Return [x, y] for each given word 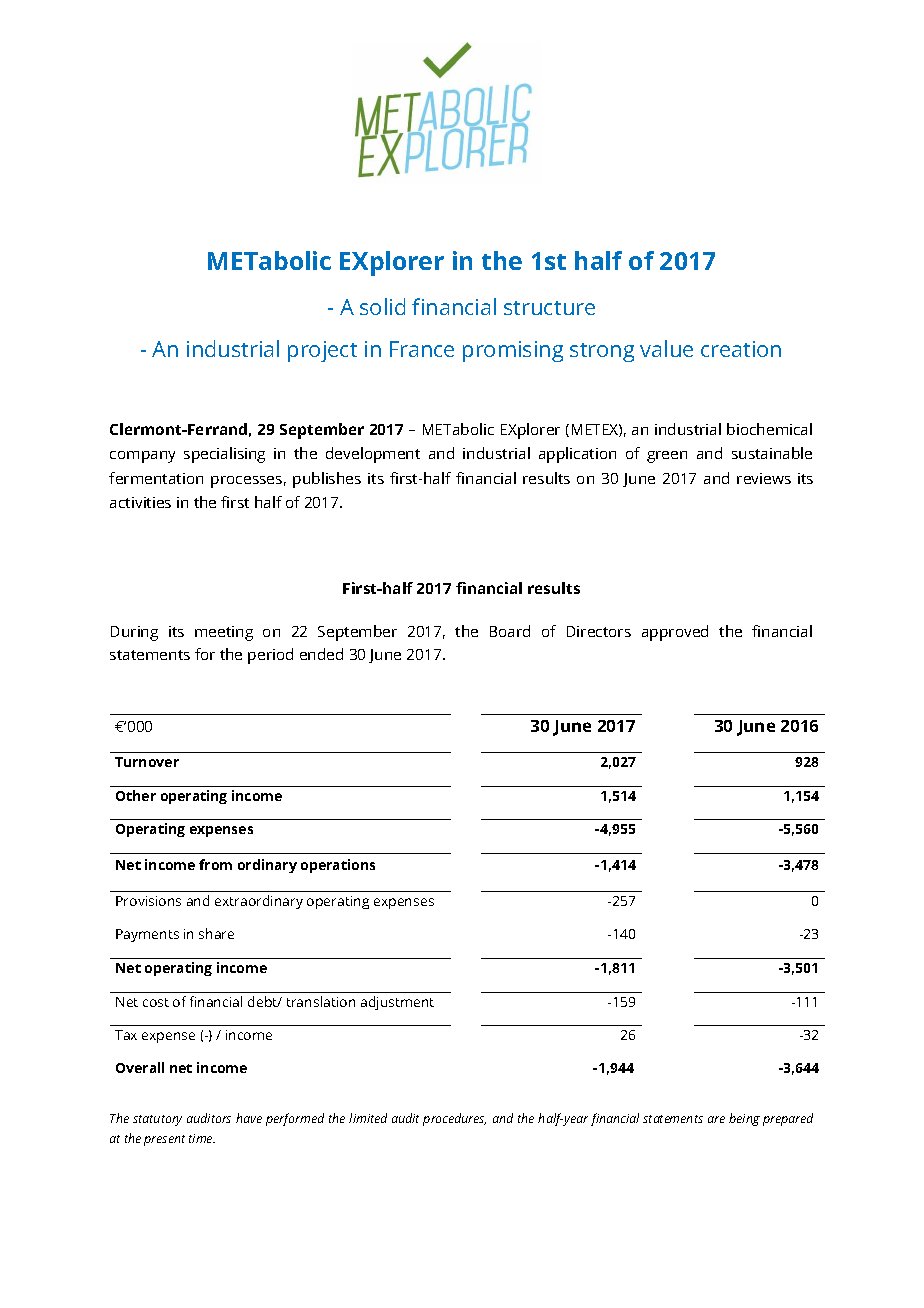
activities [140, 502]
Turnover [147, 762]
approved [675, 633]
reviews [764, 478]
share [216, 933]
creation [741, 349]
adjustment [397, 1003]
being [744, 1119]
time [202, 1138]
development [373, 455]
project [322, 351]
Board [510, 631]
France [422, 349]
